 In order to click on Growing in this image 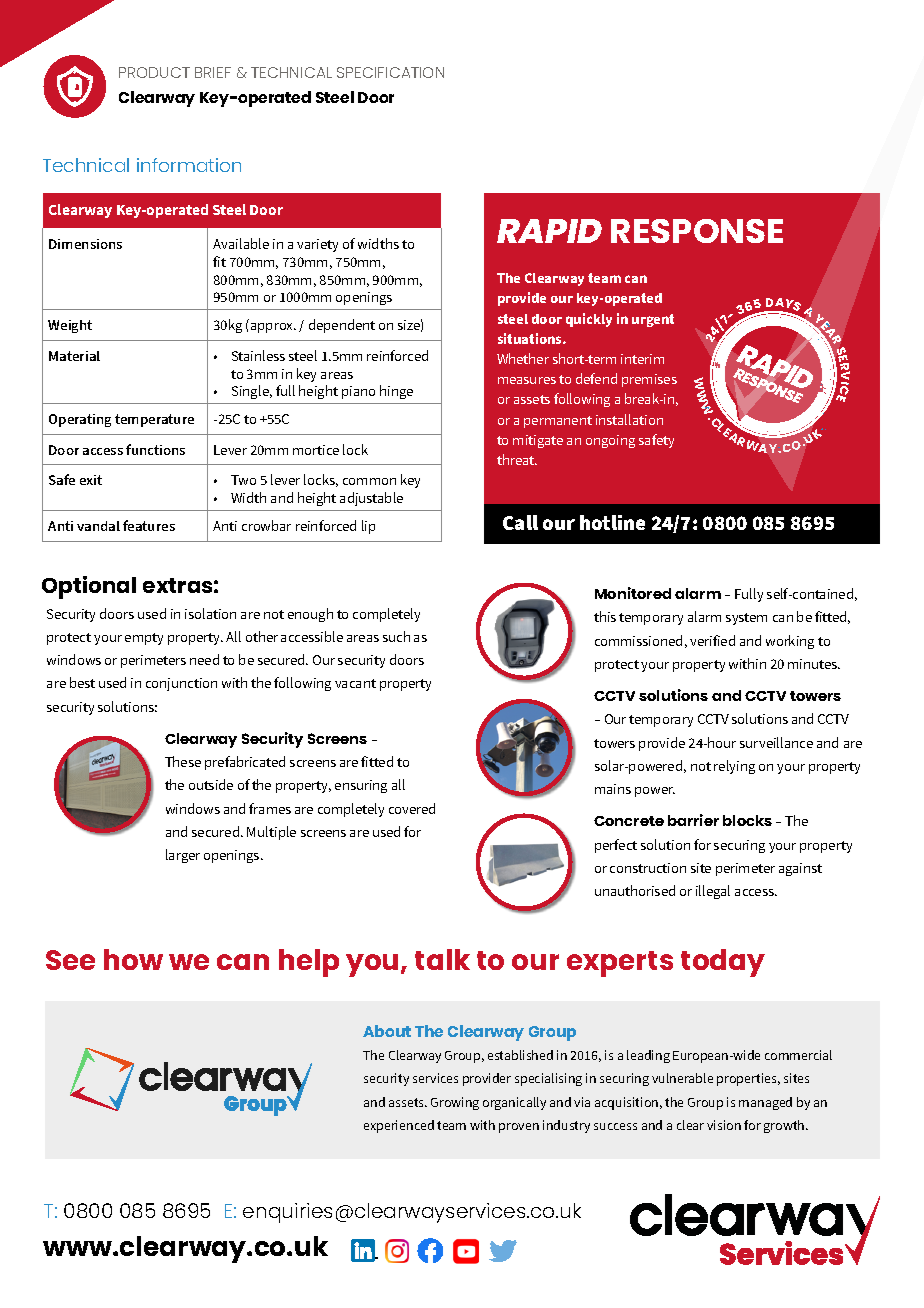, I will do `click(455, 1103)`.
